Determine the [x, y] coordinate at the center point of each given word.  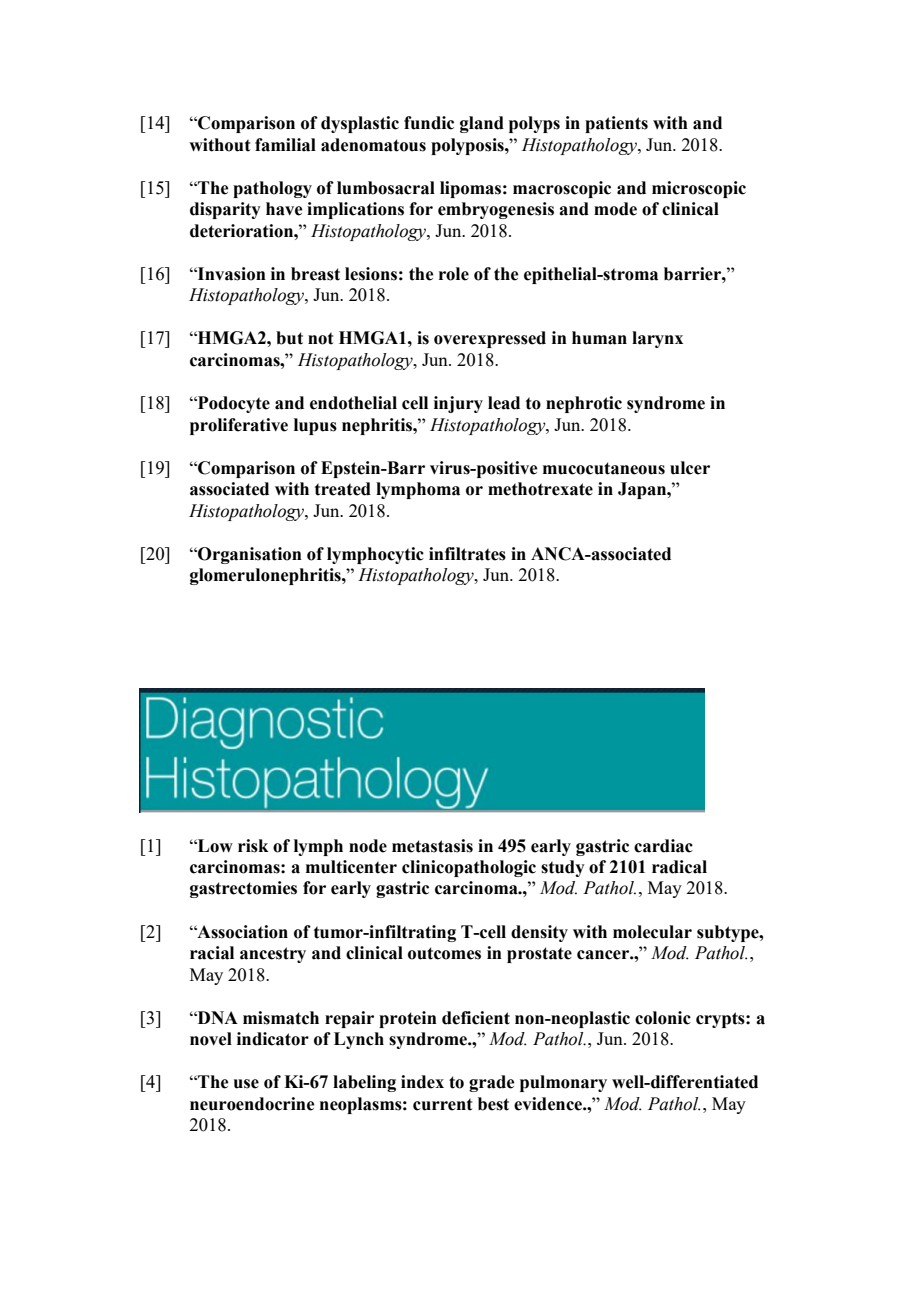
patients [616, 124]
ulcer [690, 468]
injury [458, 404]
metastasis [432, 846]
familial [285, 145]
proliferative [239, 426]
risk [253, 846]
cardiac [663, 846]
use [246, 1084]
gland [482, 124]
